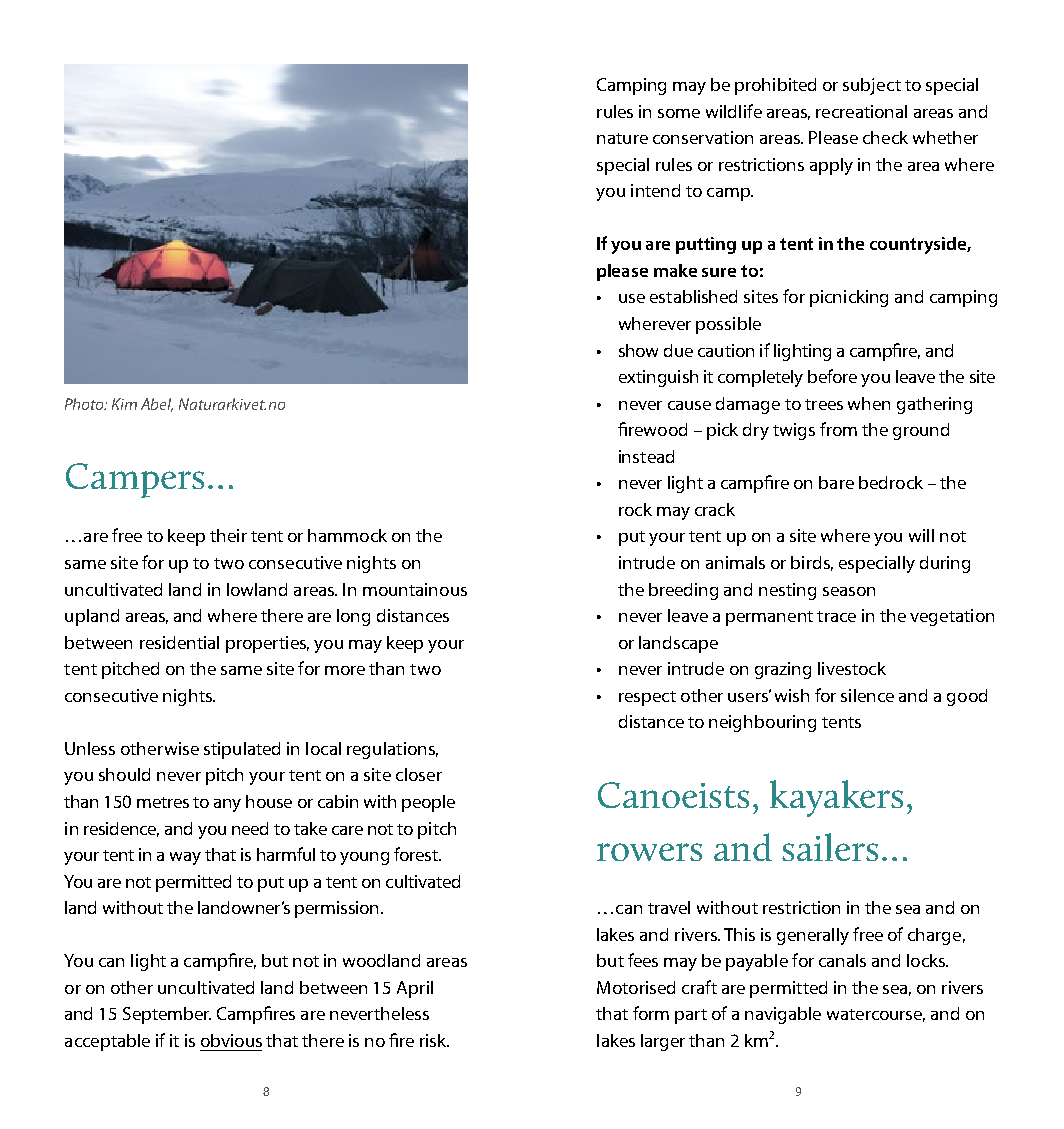  What do you see at coordinates (622, 138) in the screenshot?
I see `nature` at bounding box center [622, 138].
